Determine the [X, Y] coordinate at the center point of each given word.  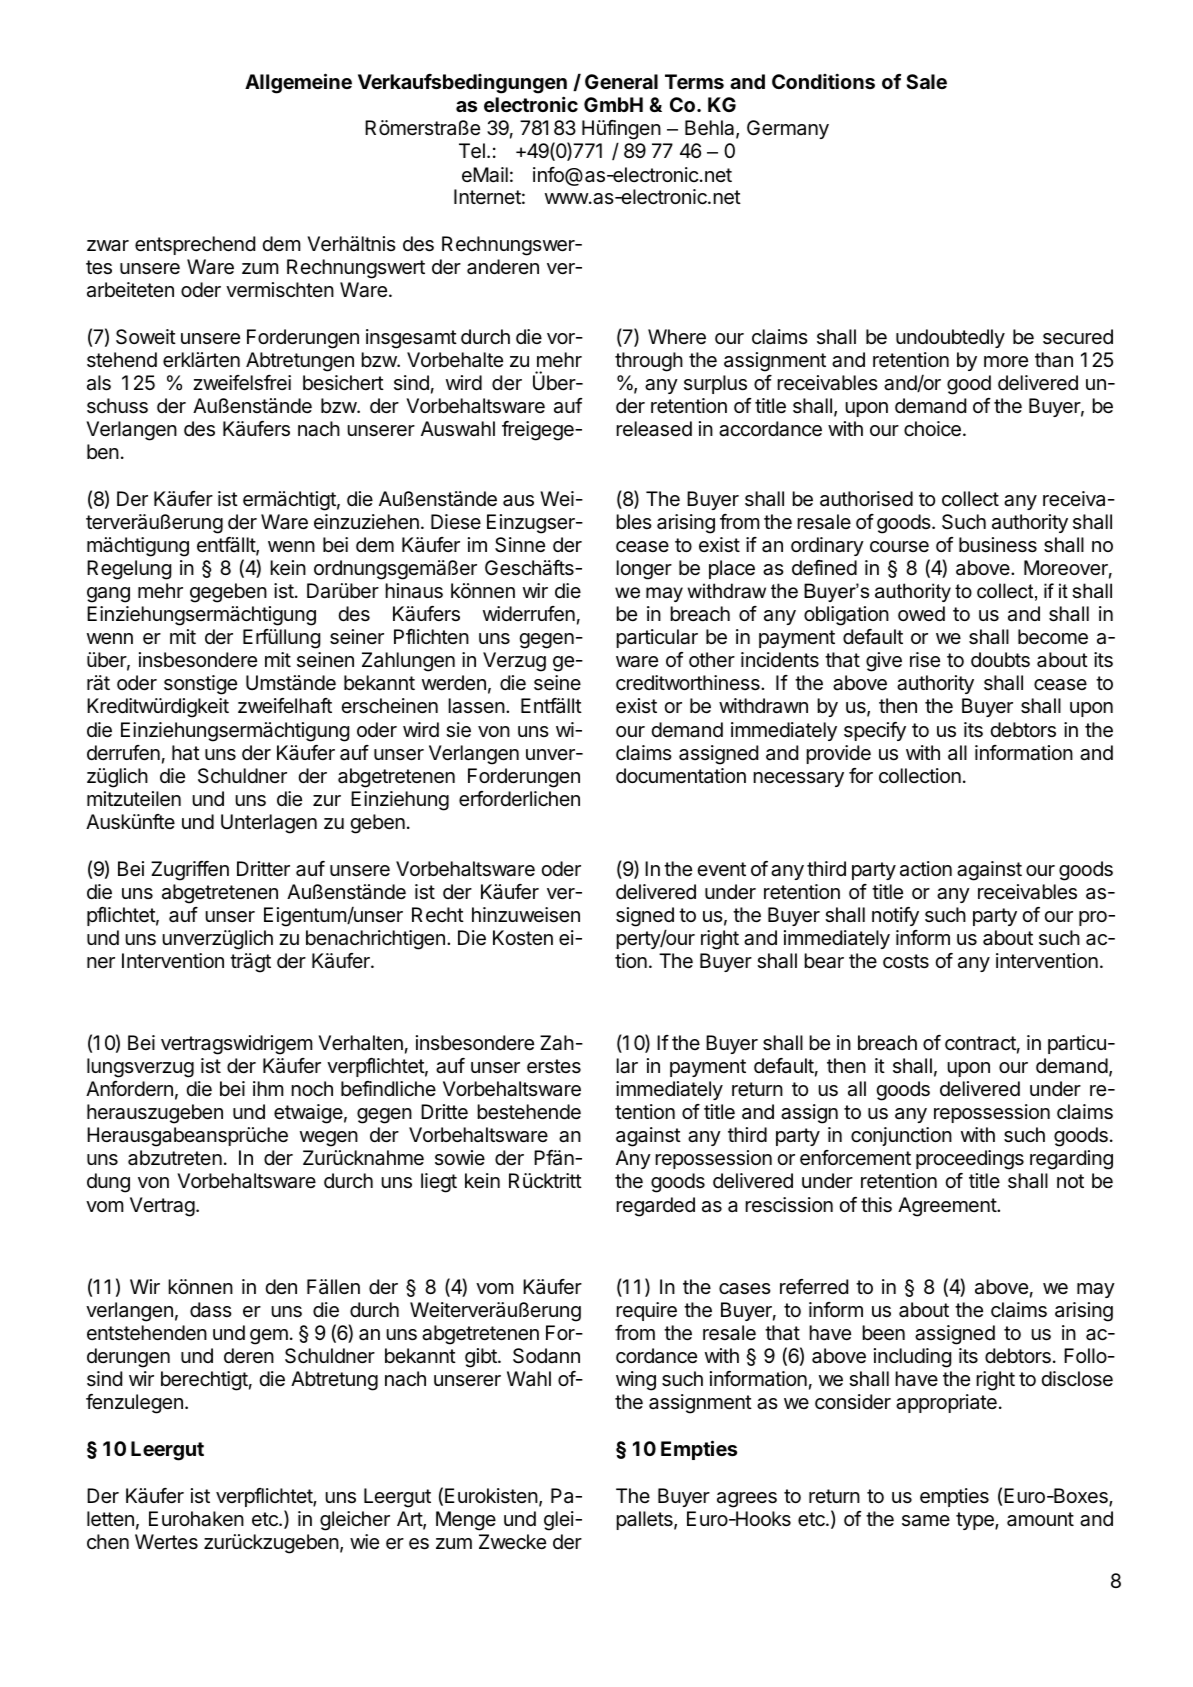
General [621, 81]
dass [211, 1310]
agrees [747, 1500]
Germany [788, 129]
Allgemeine [298, 83]
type [976, 1521]
